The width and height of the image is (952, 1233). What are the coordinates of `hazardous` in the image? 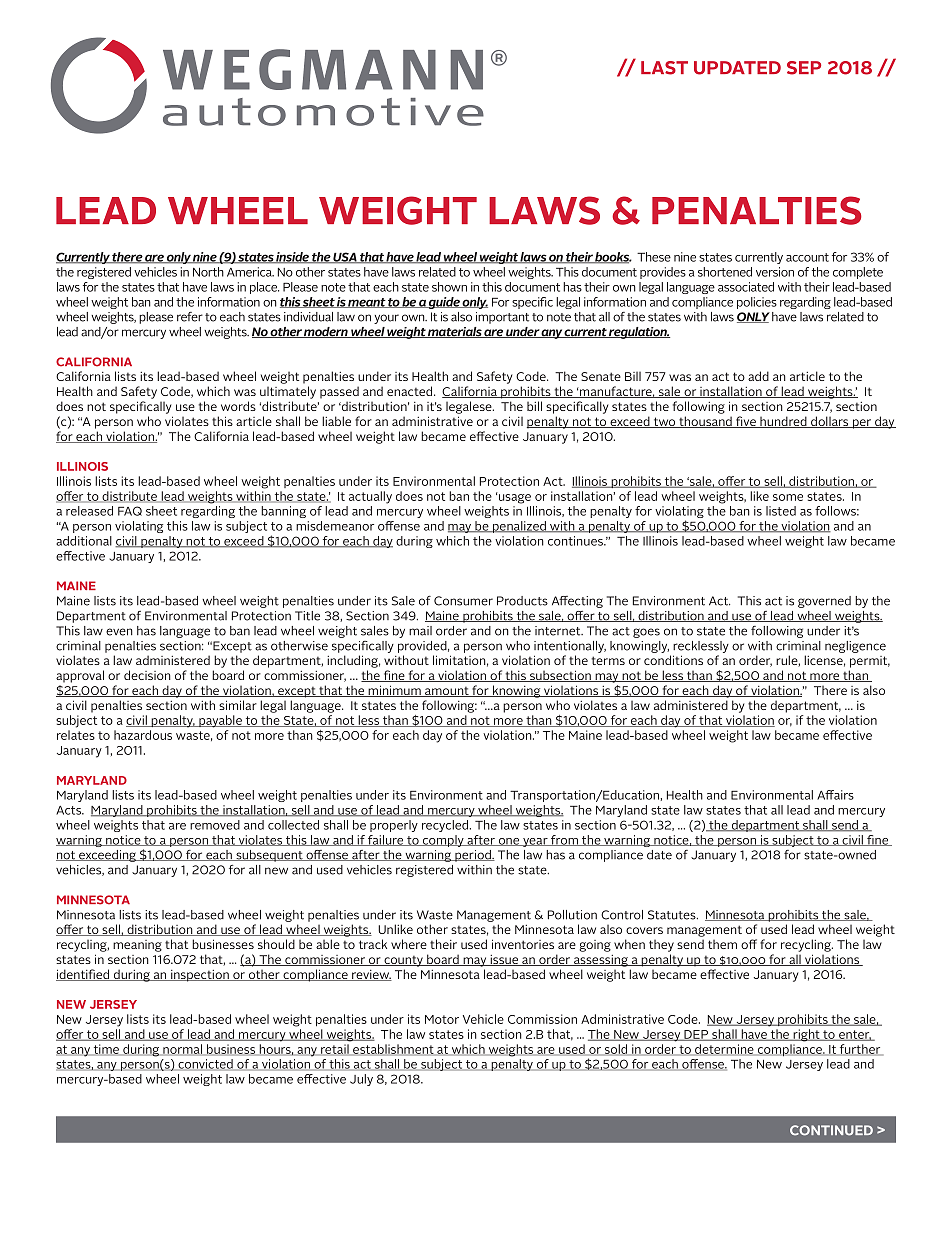 It's located at (143, 735).
